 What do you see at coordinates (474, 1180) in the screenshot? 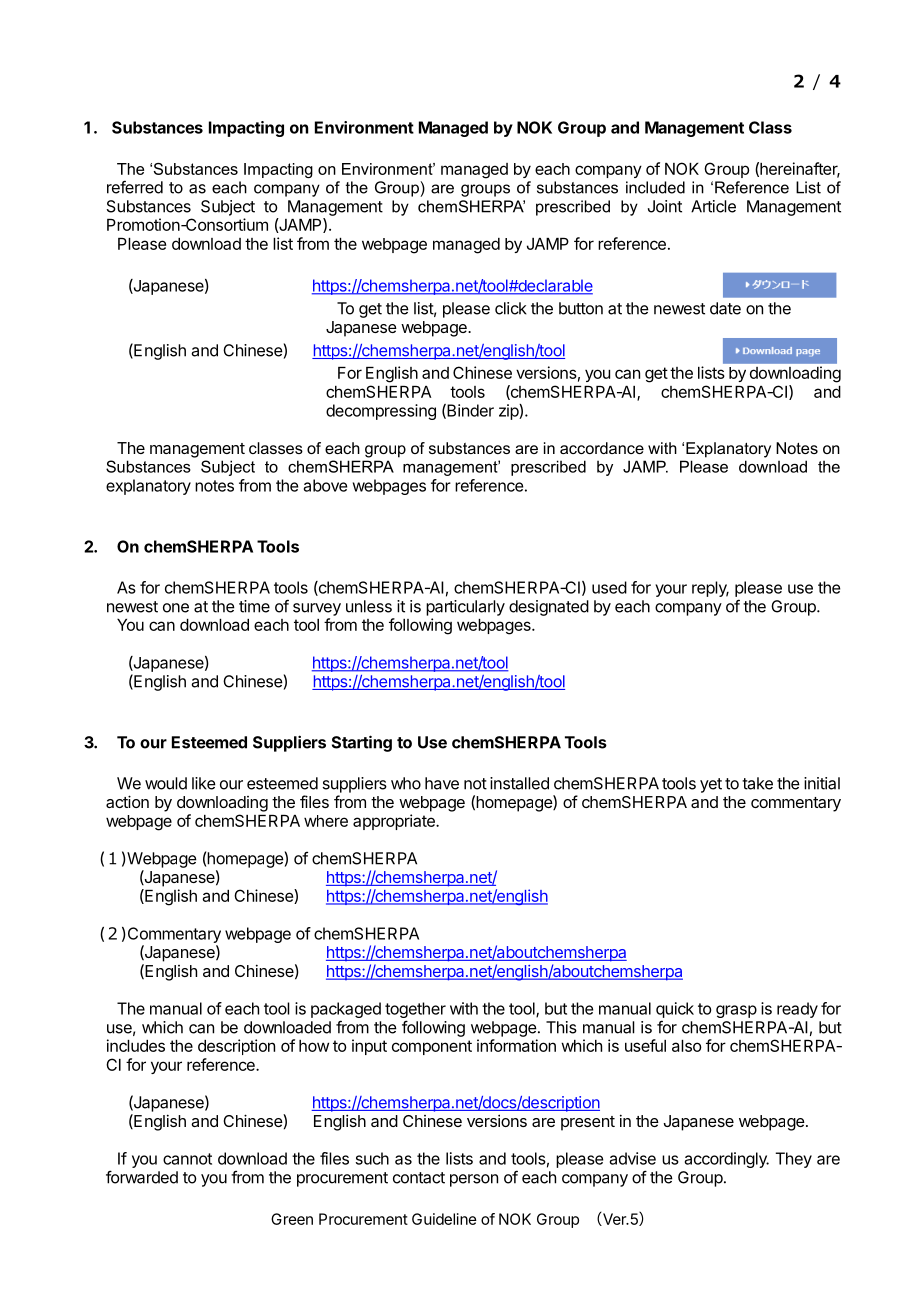
I see `person` at bounding box center [474, 1180].
